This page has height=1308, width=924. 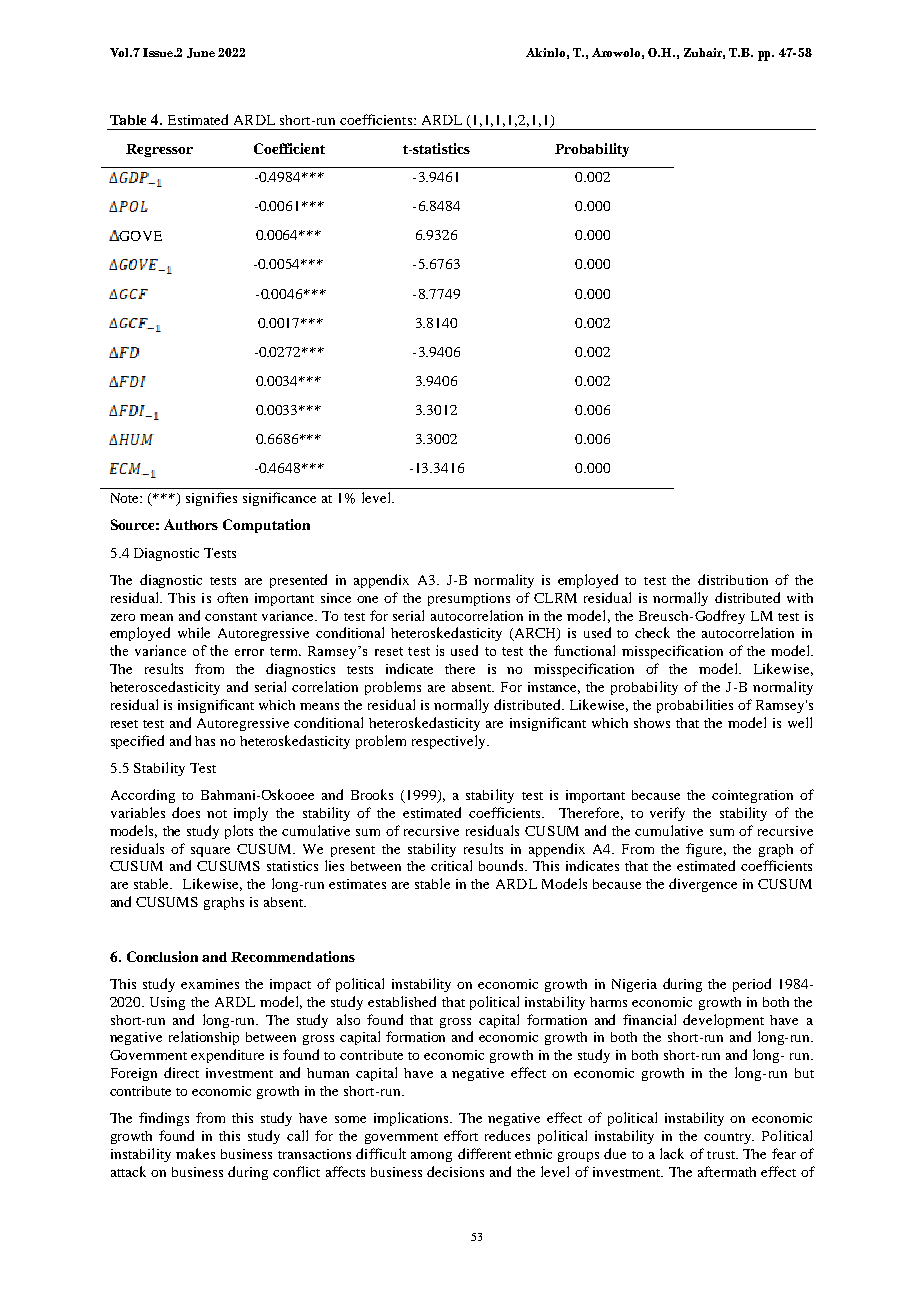 What do you see at coordinates (733, 579) in the page?
I see `distribution` at bounding box center [733, 579].
